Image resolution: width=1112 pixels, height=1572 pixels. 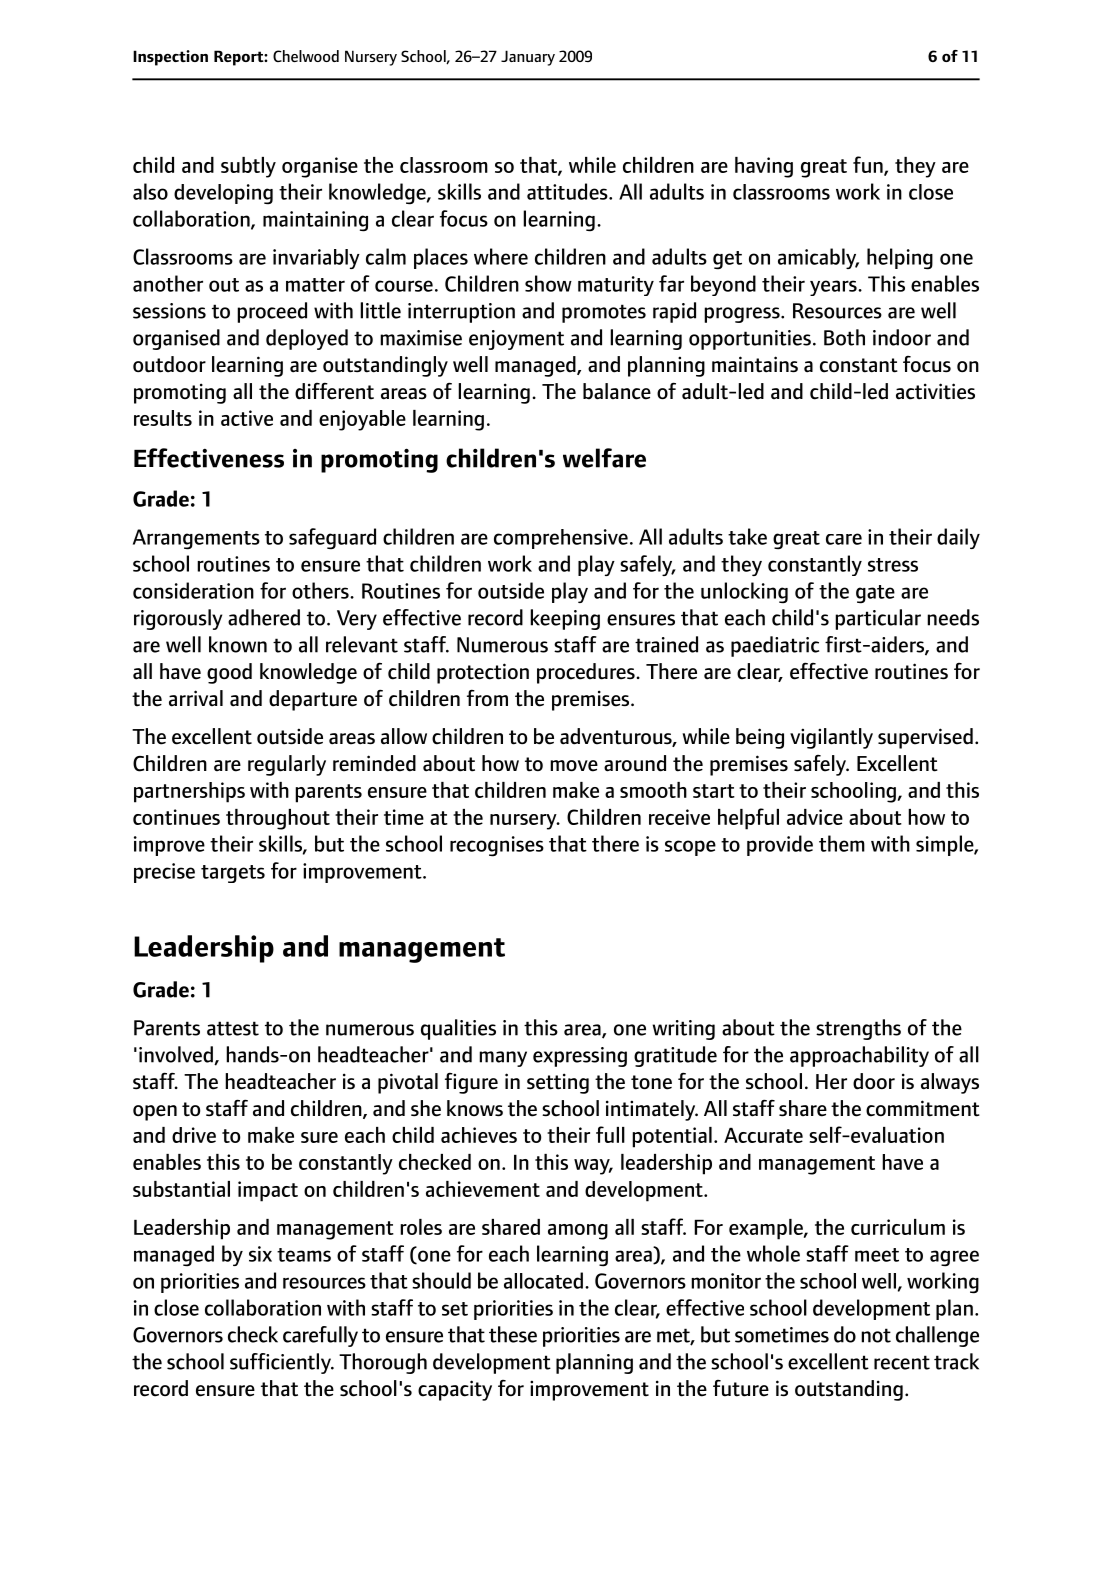 What do you see at coordinates (831, 738) in the page?
I see `vigilantly` at bounding box center [831, 738].
